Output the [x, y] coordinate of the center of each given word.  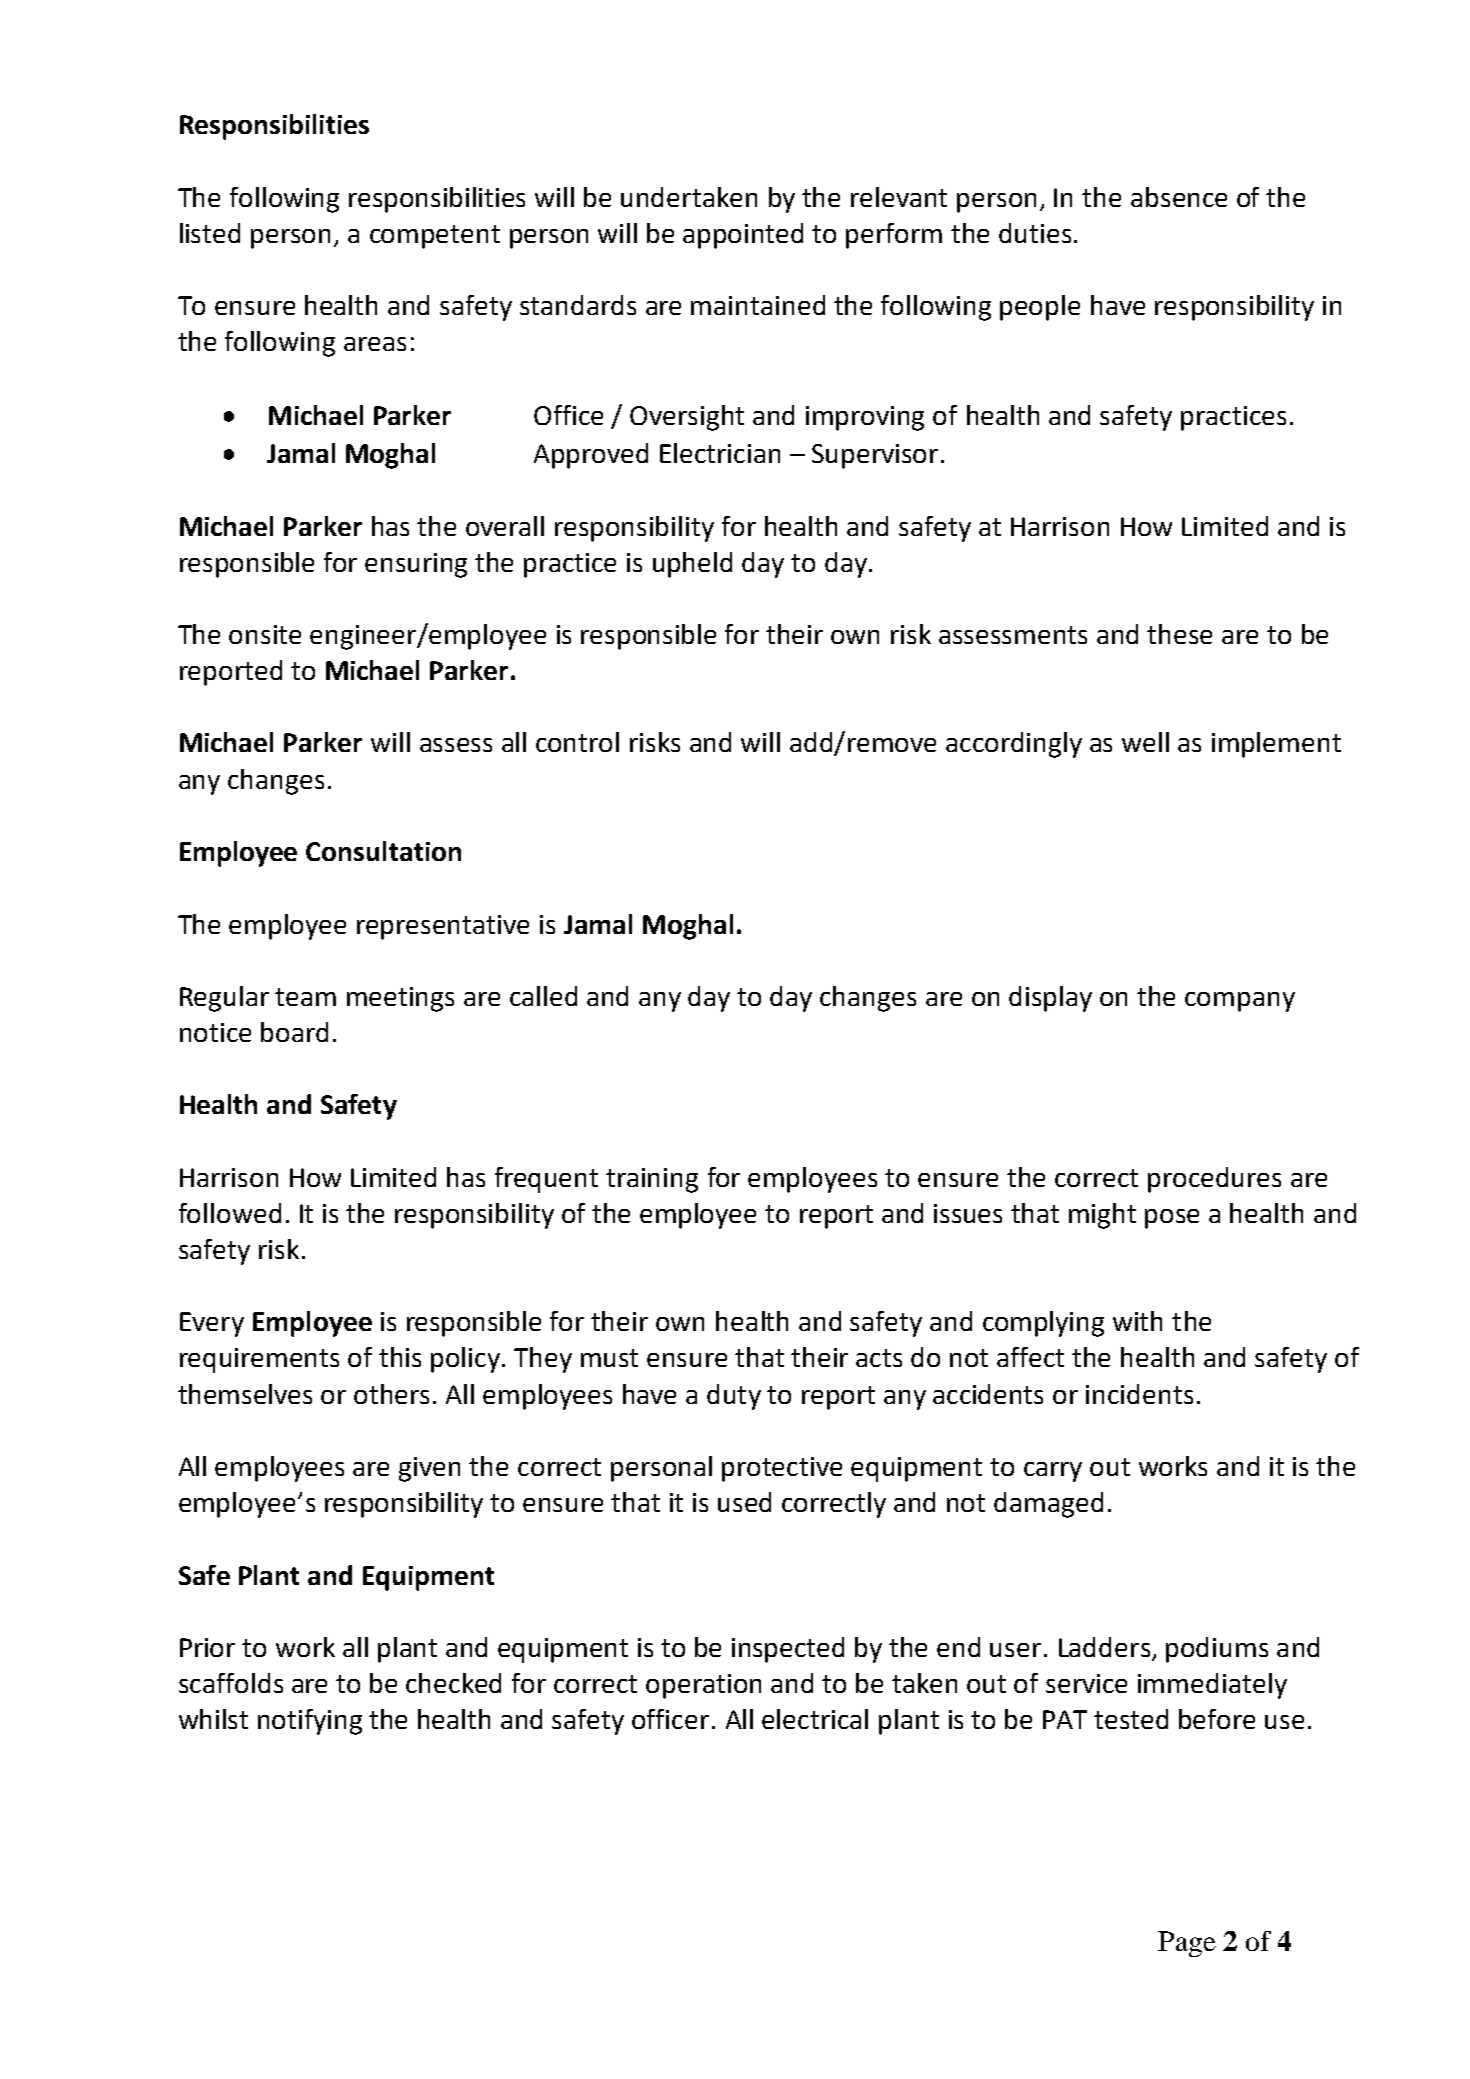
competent [435, 237]
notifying [310, 1722]
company [1240, 1002]
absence [1179, 197]
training [652, 1180]
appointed [743, 236]
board [294, 1032]
